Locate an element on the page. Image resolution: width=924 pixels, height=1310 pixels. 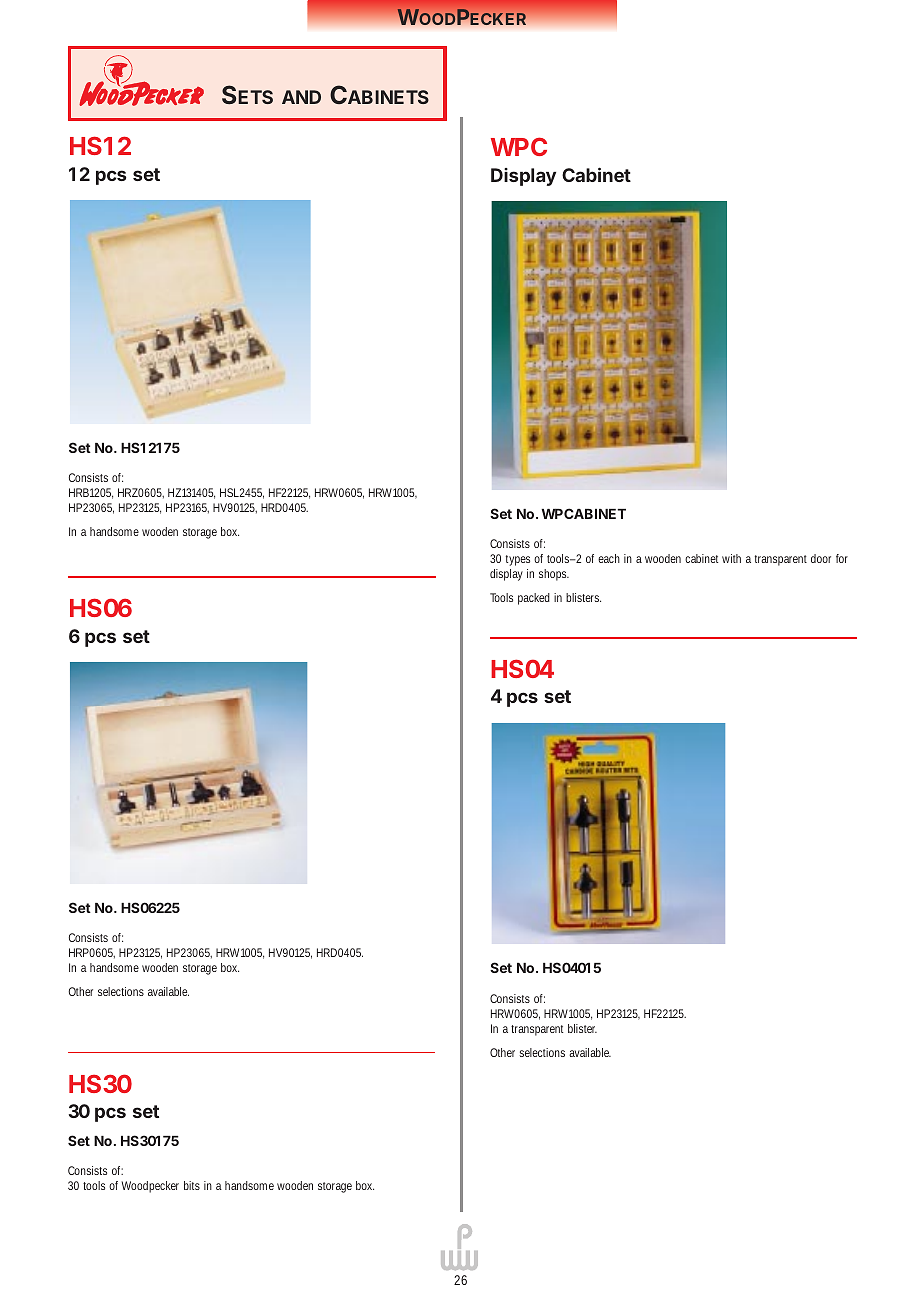
each is located at coordinates (609, 558).
